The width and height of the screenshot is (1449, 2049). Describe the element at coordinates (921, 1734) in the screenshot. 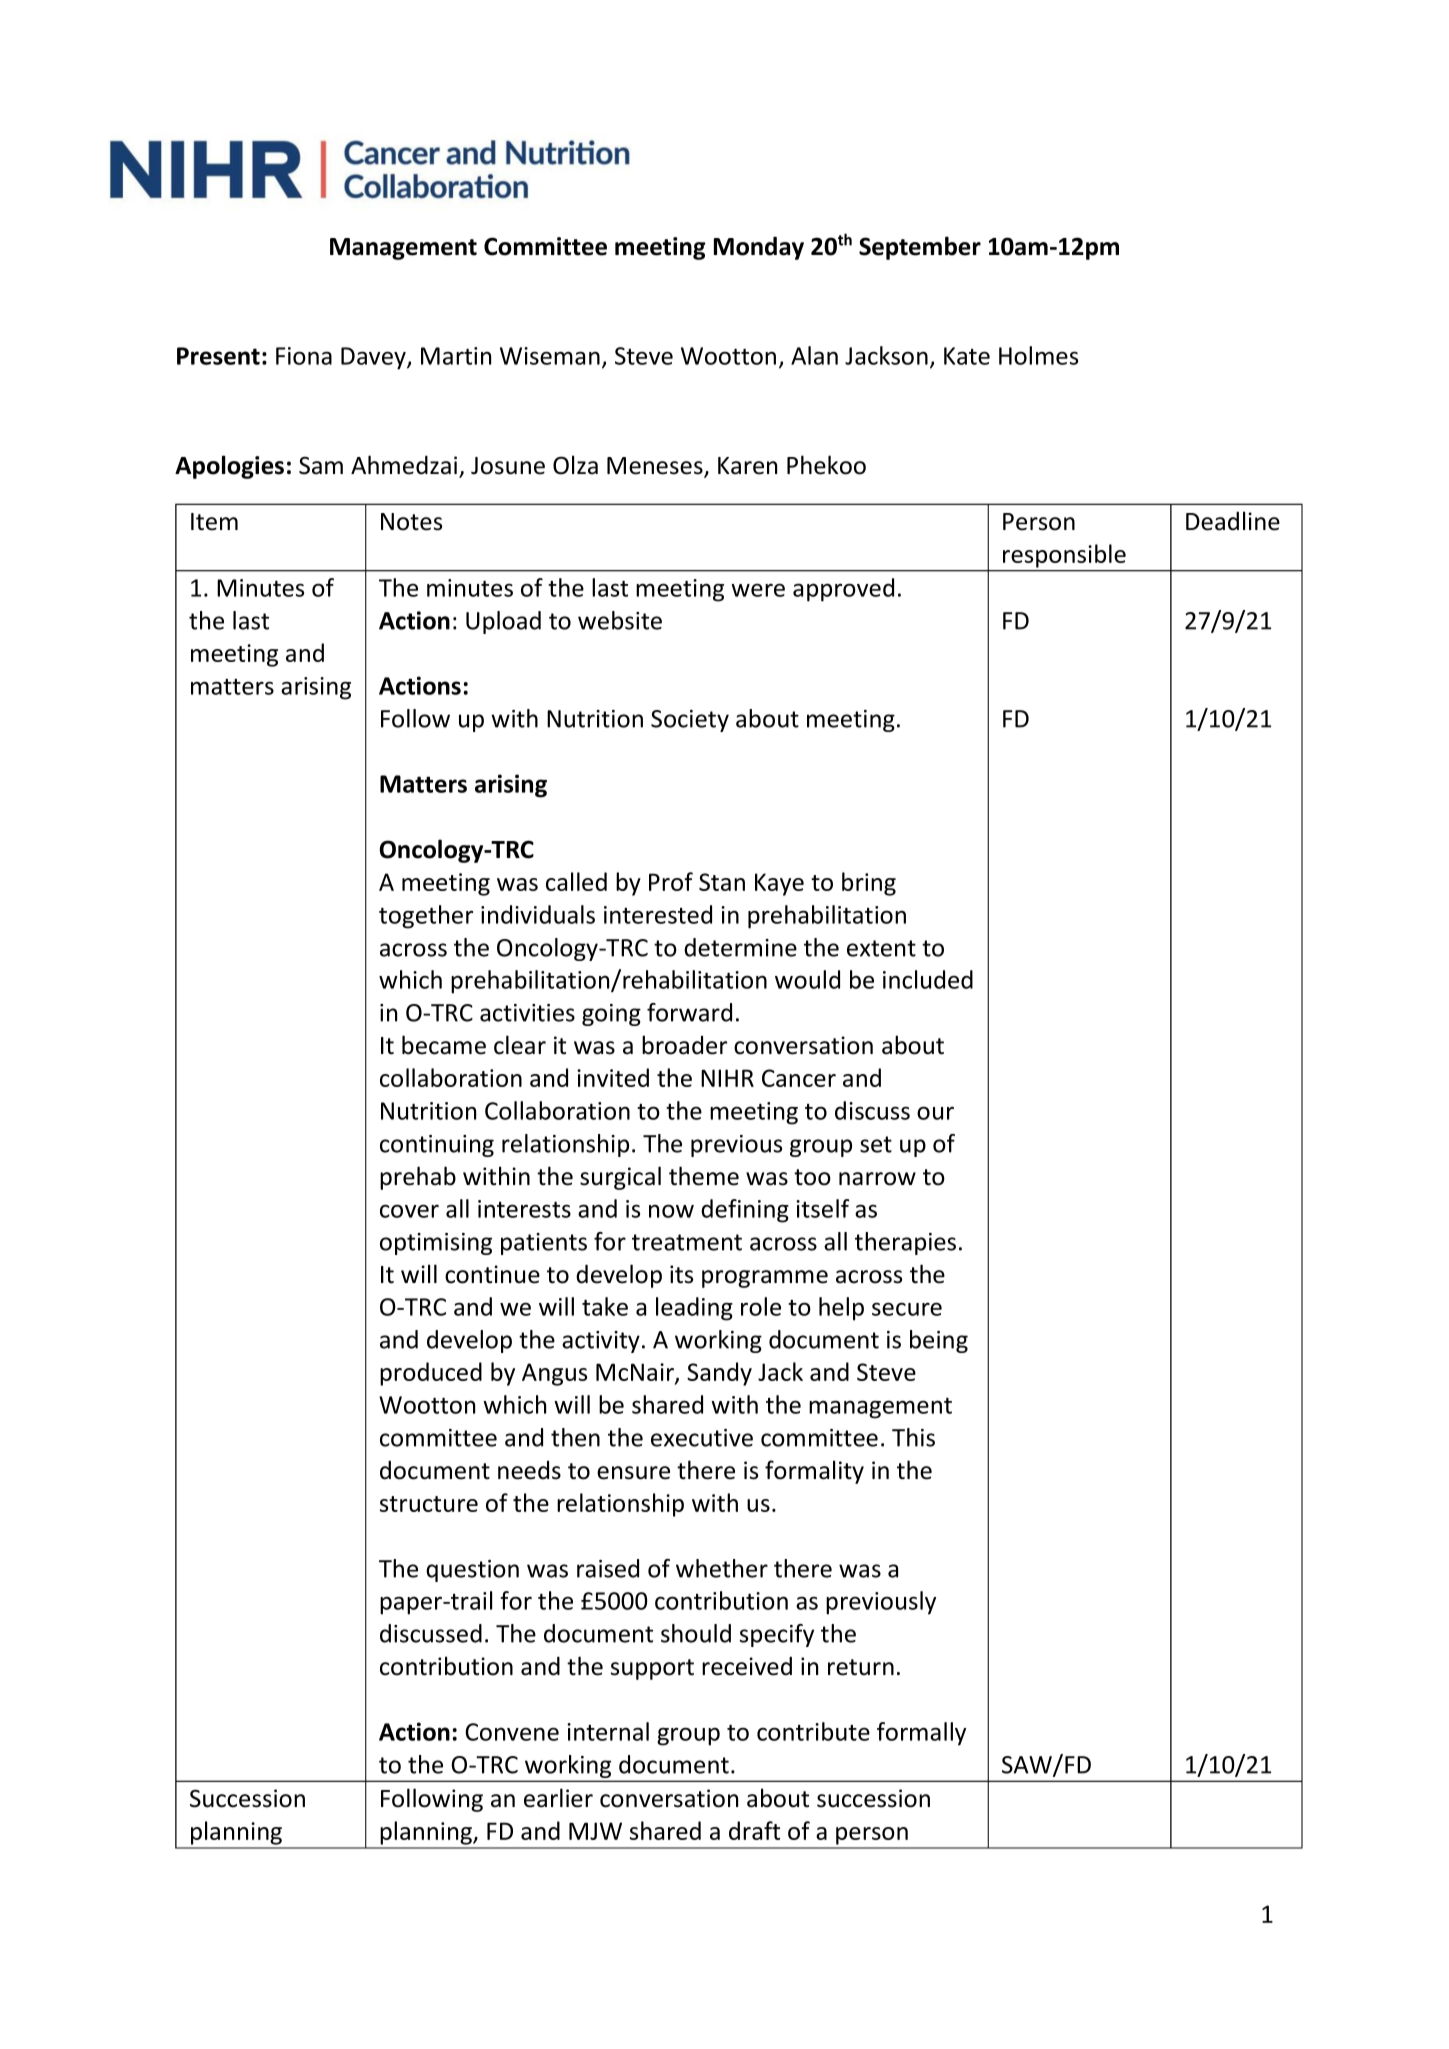

I see `formally` at that location.
